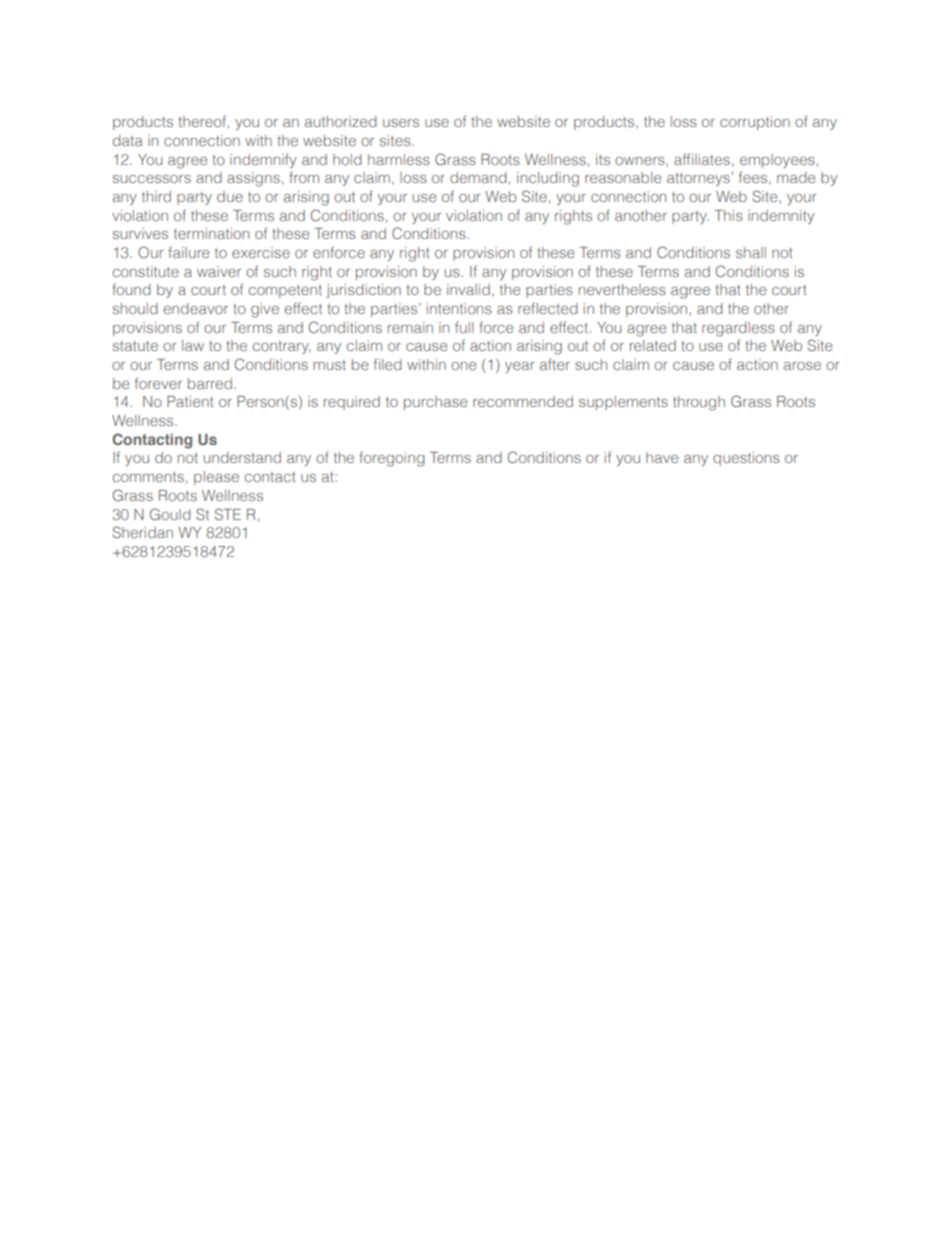  Describe the element at coordinates (699, 403) in the screenshot. I see `through` at that location.
